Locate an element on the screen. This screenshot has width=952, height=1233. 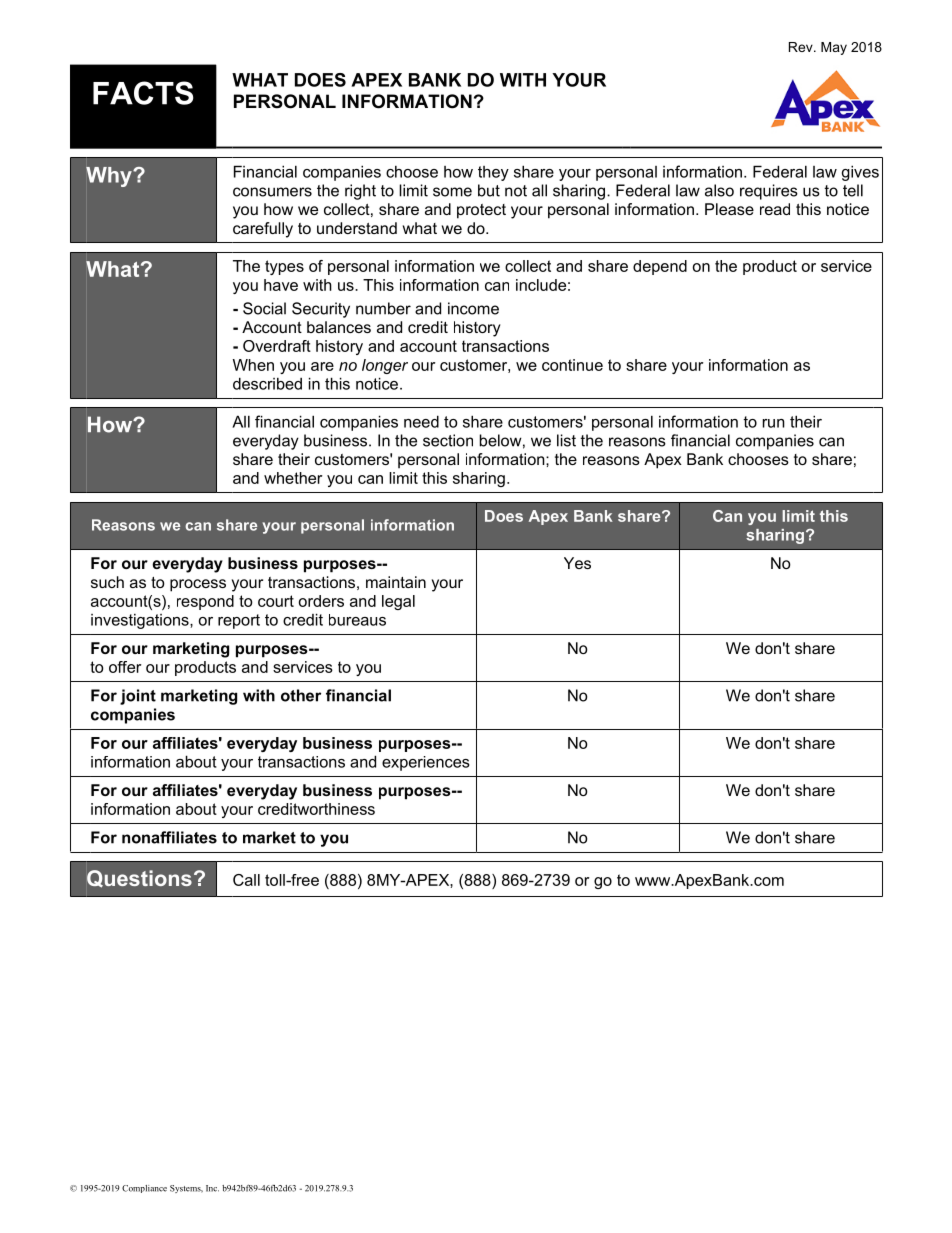
Rev is located at coordinates (802, 47).
